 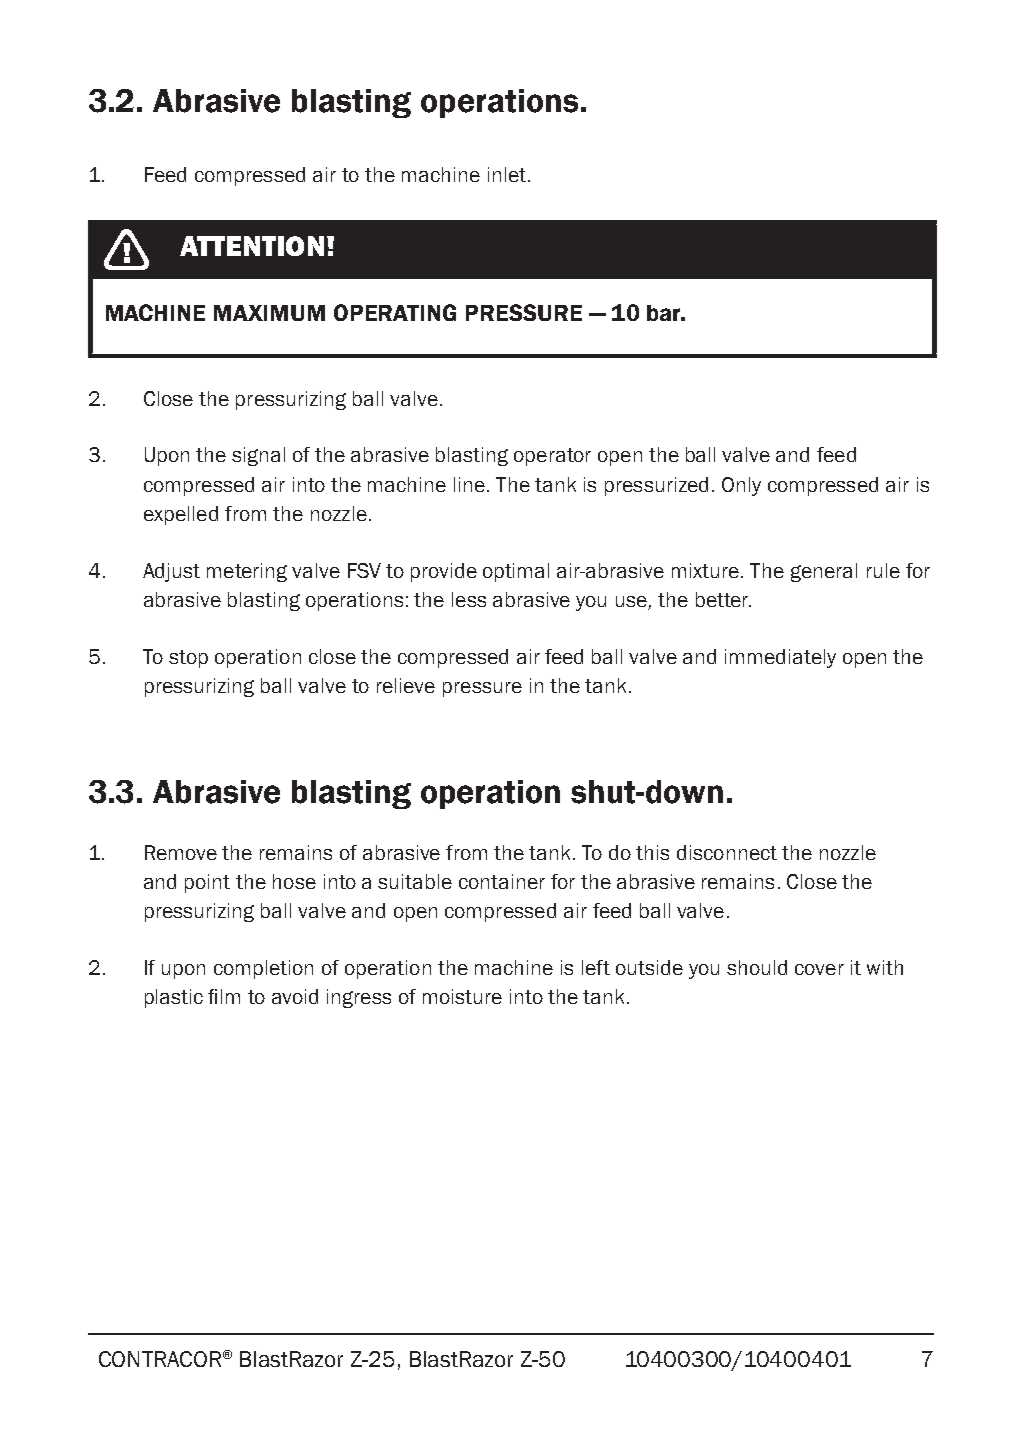 What do you see at coordinates (395, 312) in the screenshot?
I see `OPERATING` at bounding box center [395, 312].
